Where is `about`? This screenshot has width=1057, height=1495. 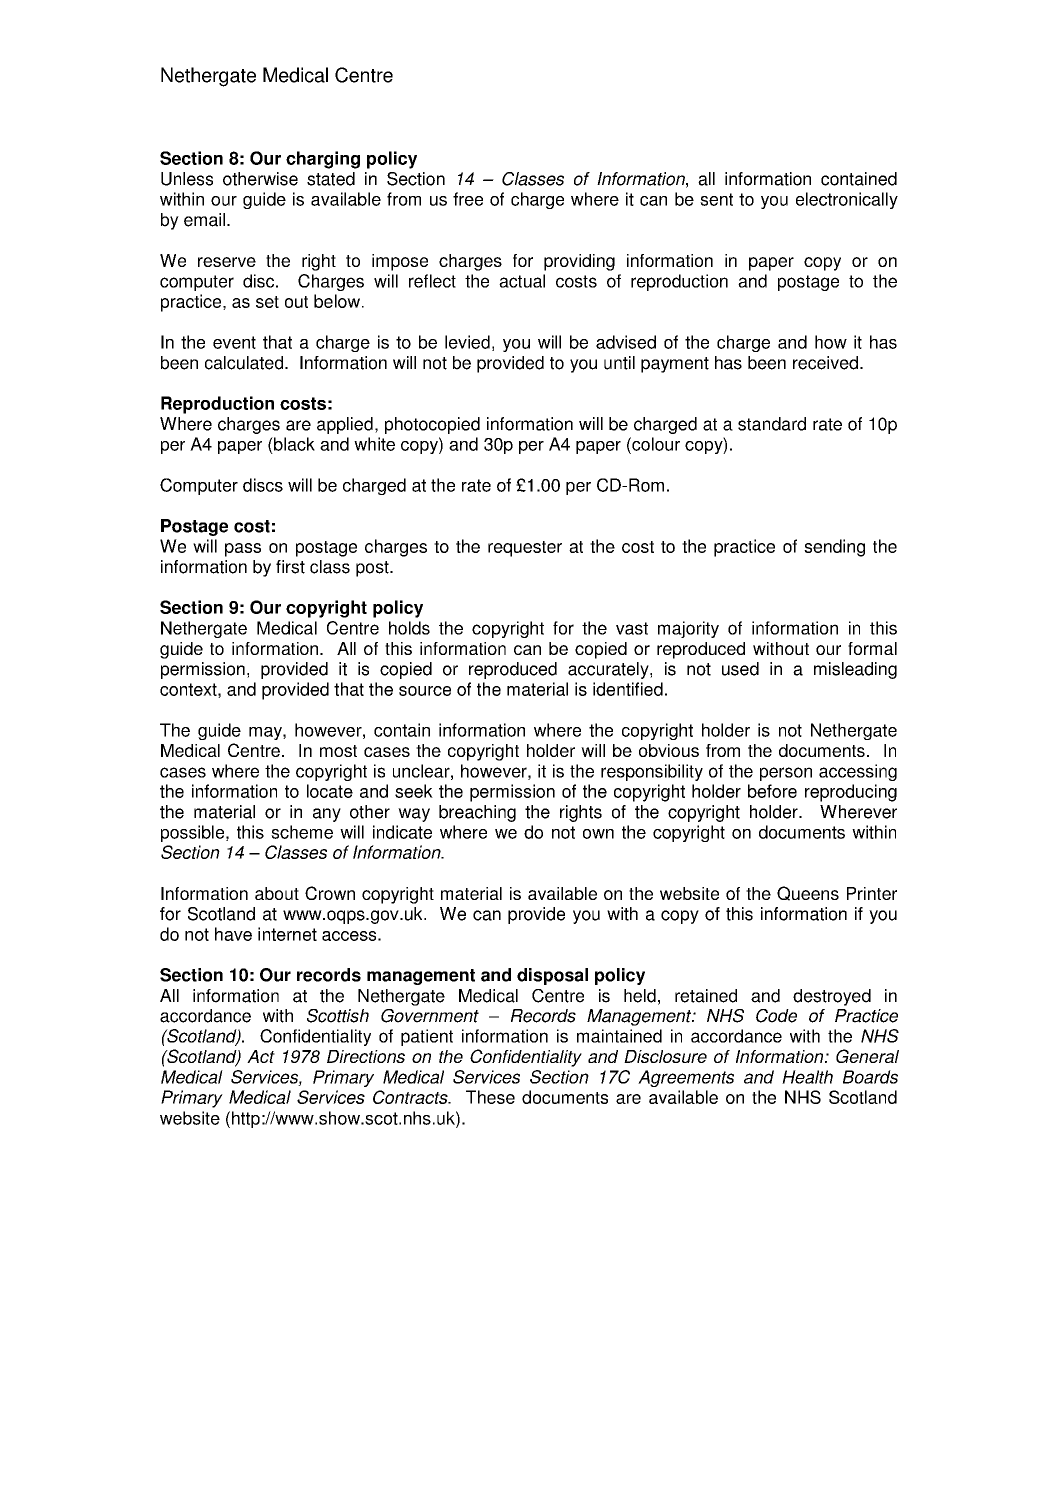
about is located at coordinates (277, 893).
